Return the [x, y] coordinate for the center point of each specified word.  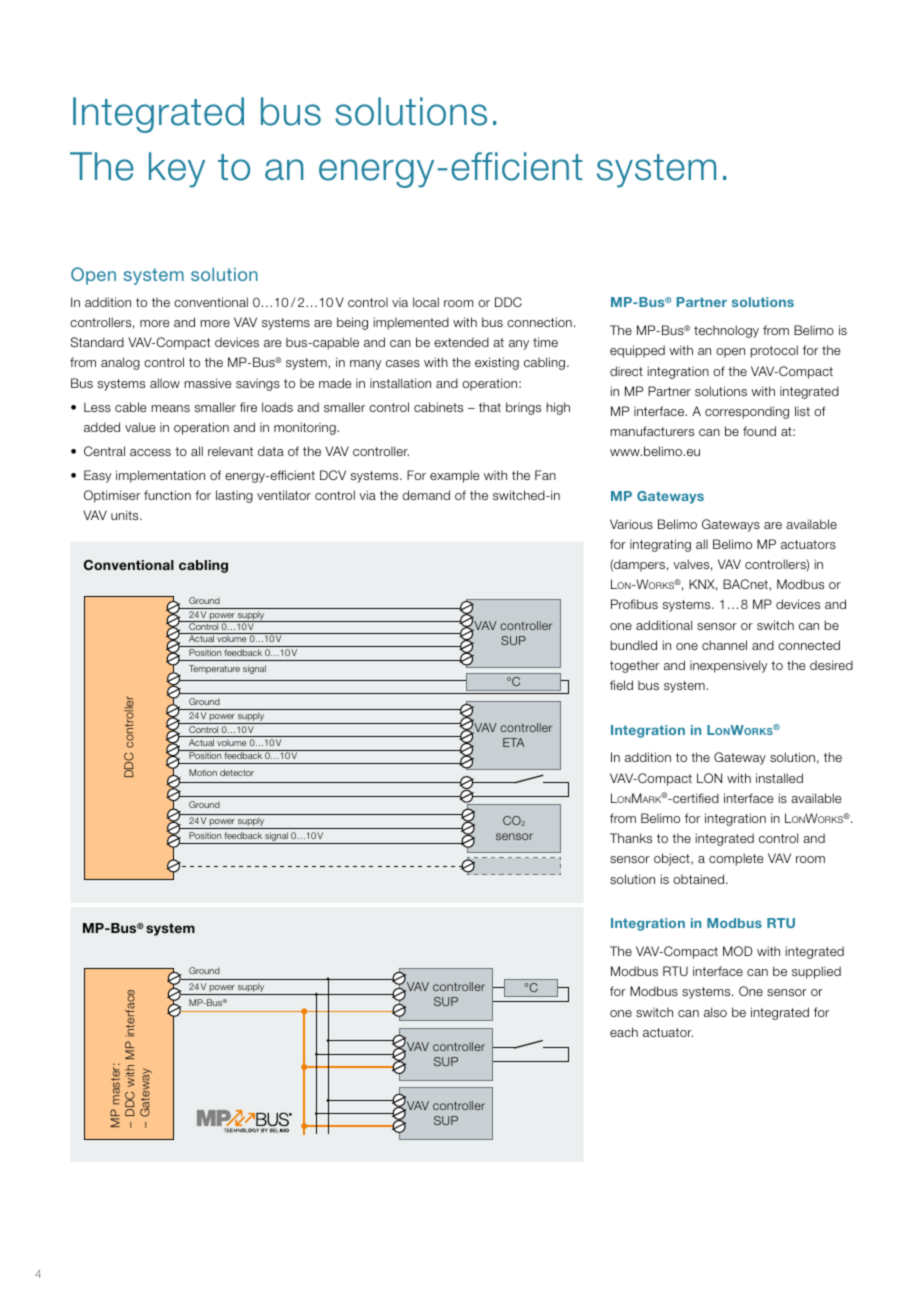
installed [779, 778]
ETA [513, 742]
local [426, 302]
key [177, 170]
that [490, 407]
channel [724, 645]
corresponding [747, 412]
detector [237, 772]
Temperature [214, 669]
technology [726, 331]
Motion [203, 772]
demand [426, 495]
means [170, 408]
